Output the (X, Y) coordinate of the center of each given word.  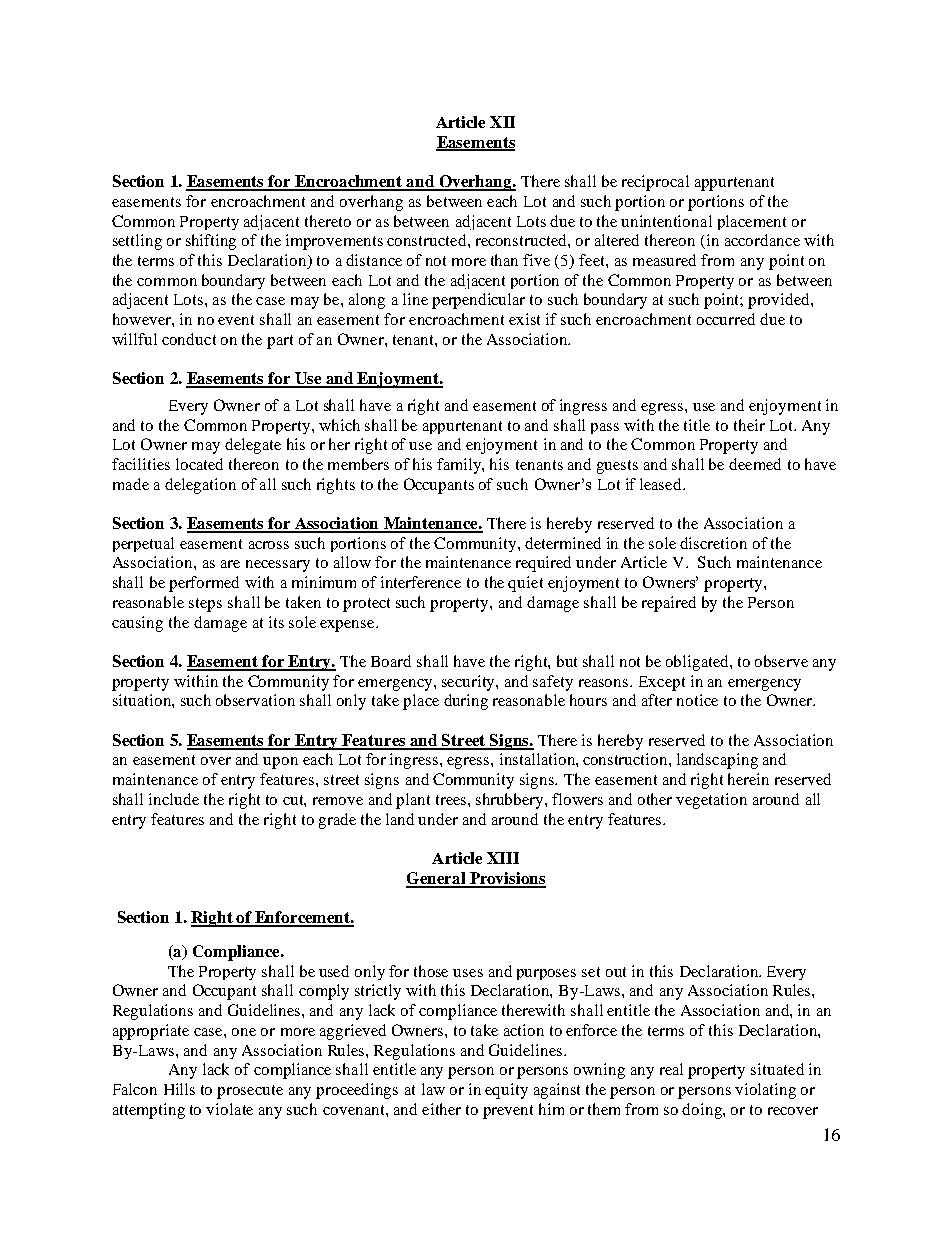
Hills (179, 1089)
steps (205, 605)
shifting (211, 242)
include (174, 799)
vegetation (711, 801)
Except (662, 683)
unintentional (666, 221)
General (436, 879)
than (504, 260)
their (749, 425)
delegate (253, 446)
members (358, 464)
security (469, 683)
